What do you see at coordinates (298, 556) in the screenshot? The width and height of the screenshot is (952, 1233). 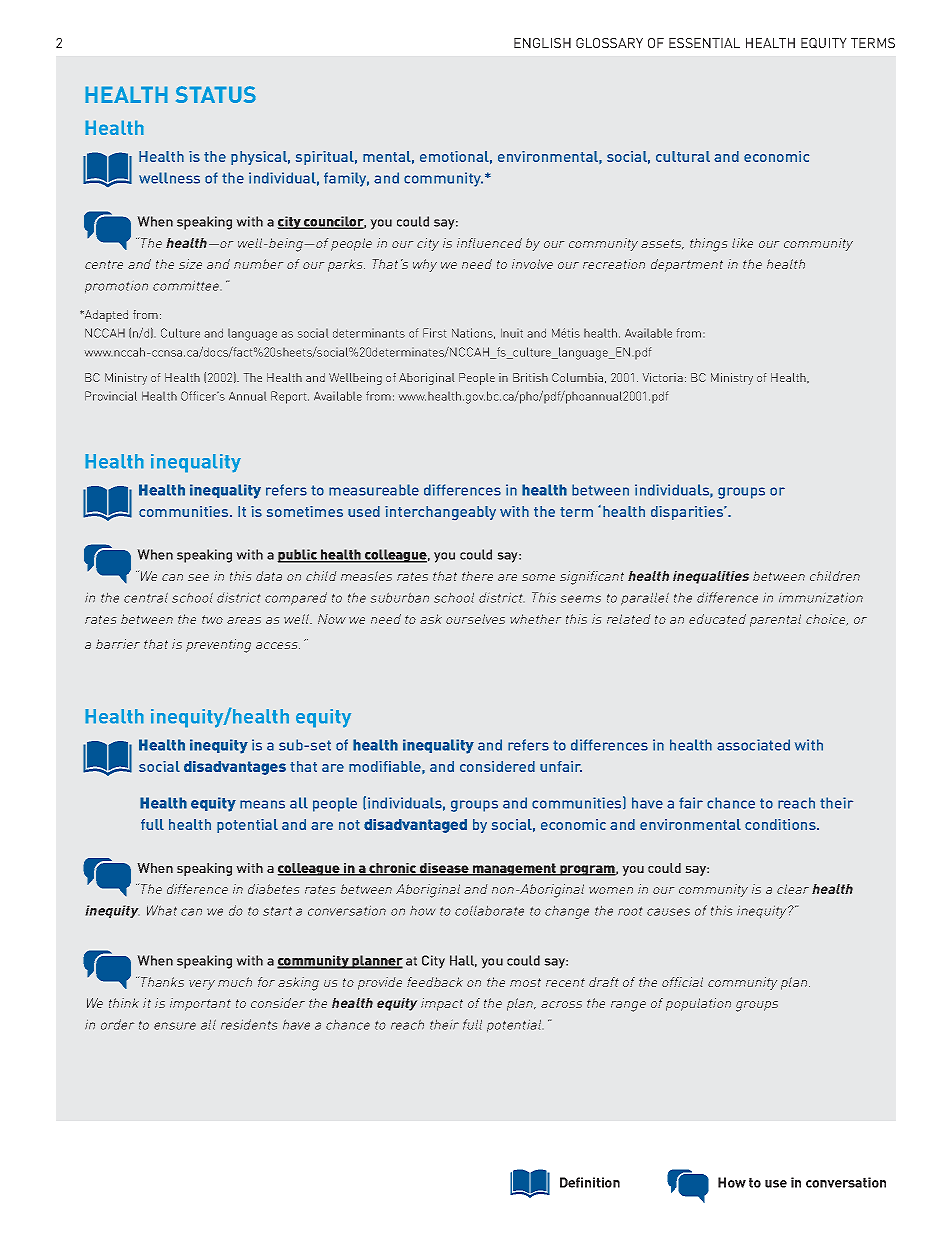 I see `public` at bounding box center [298, 556].
